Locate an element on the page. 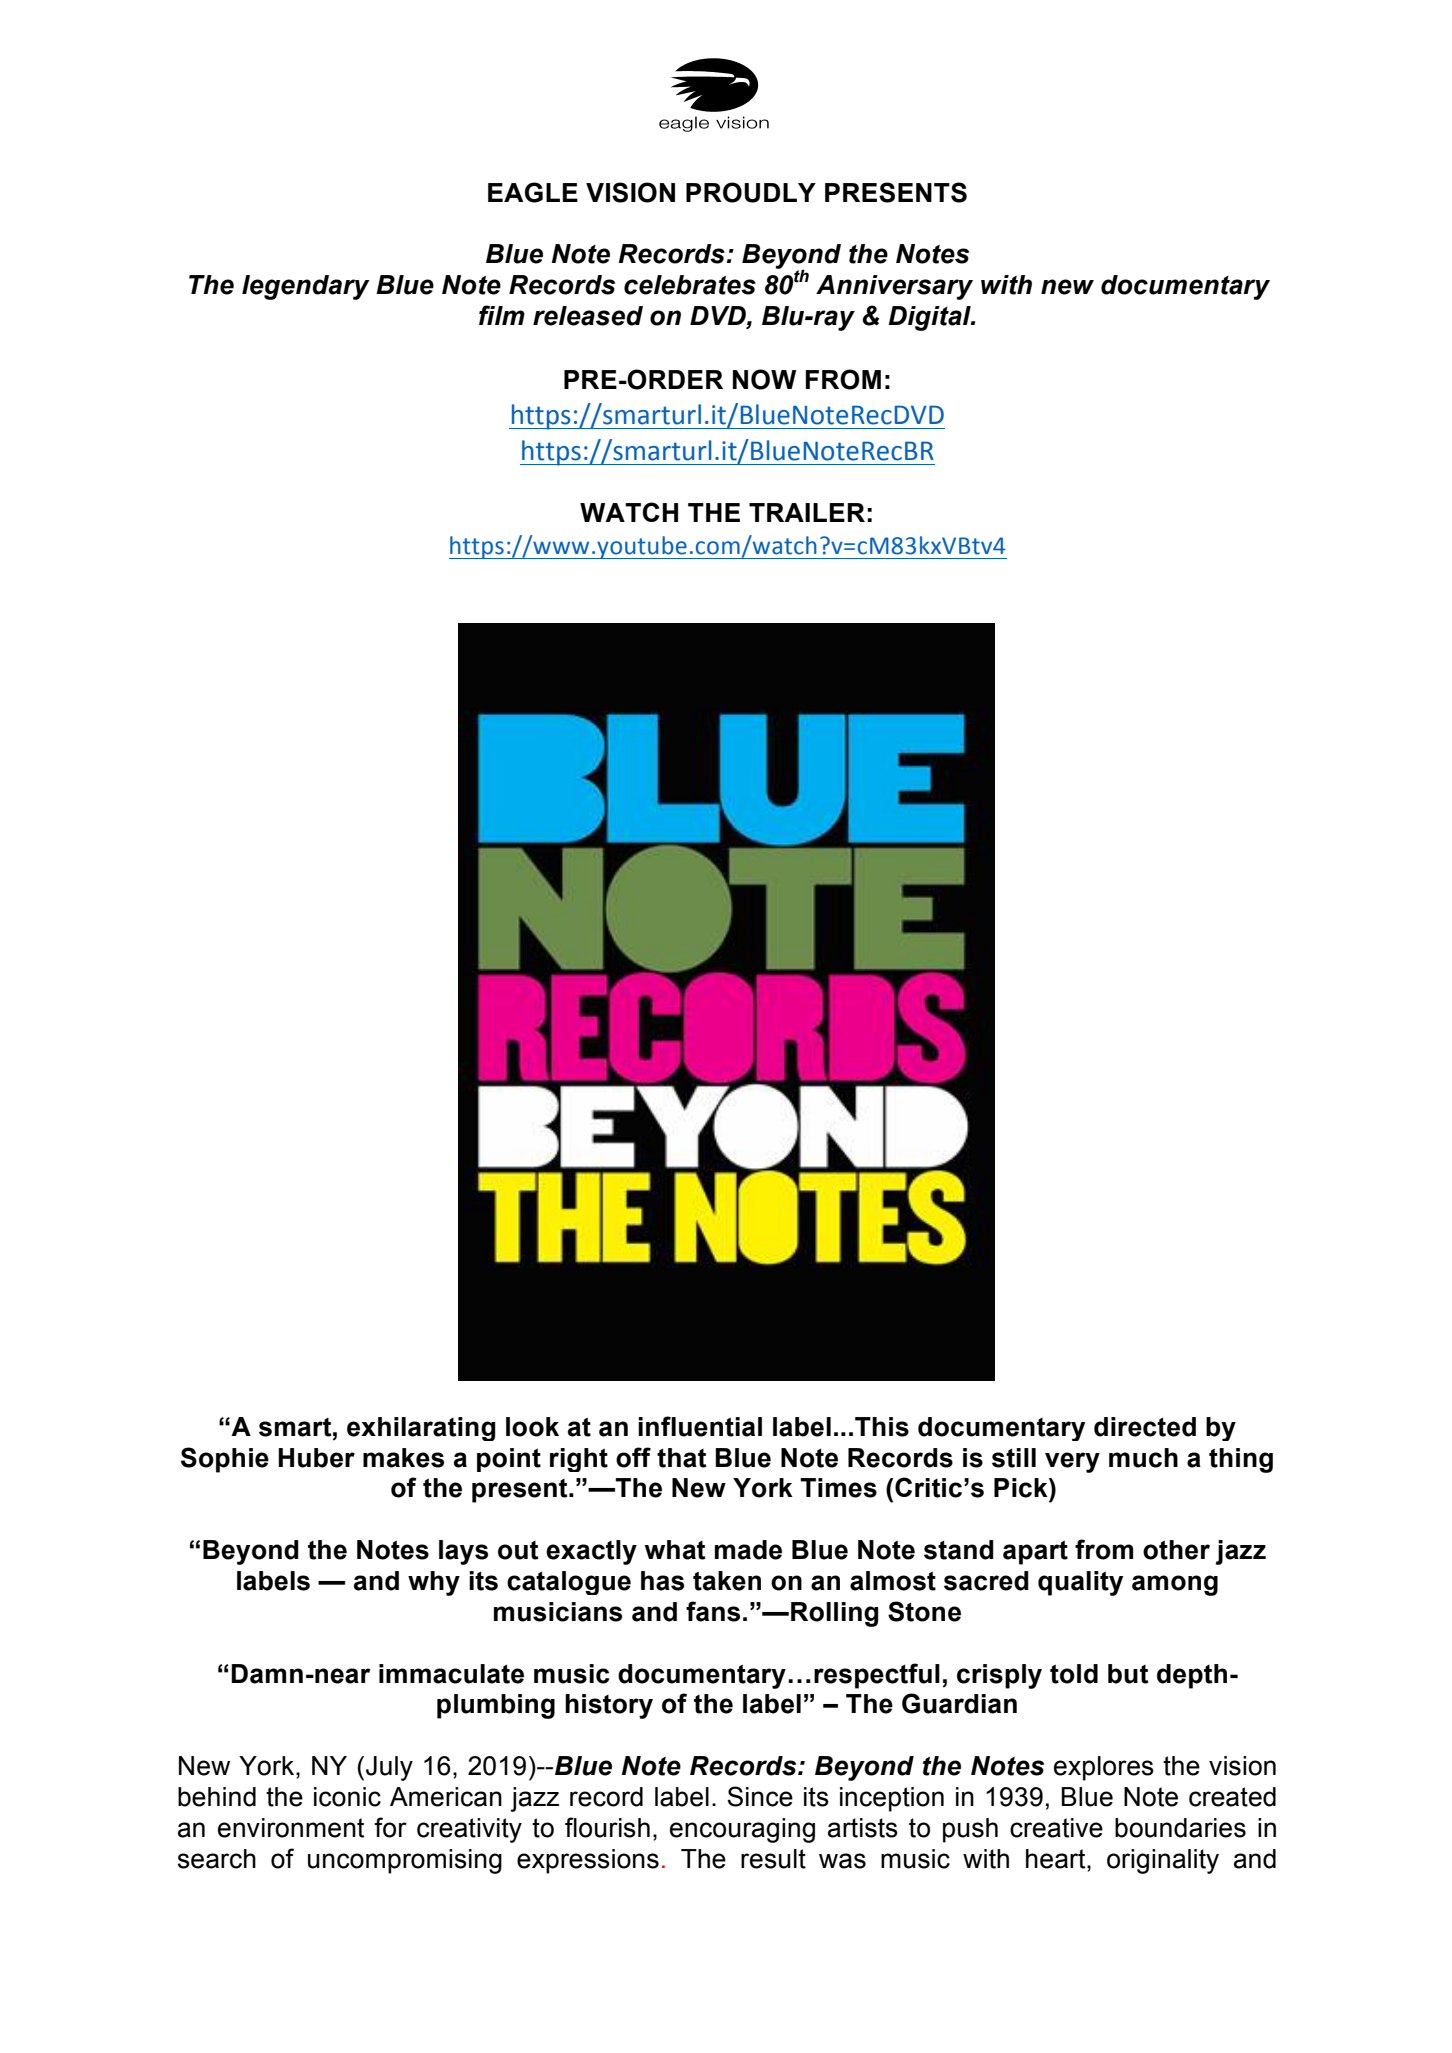 The height and width of the page is (2053, 1452). exhilarating is located at coordinates (421, 1429).
